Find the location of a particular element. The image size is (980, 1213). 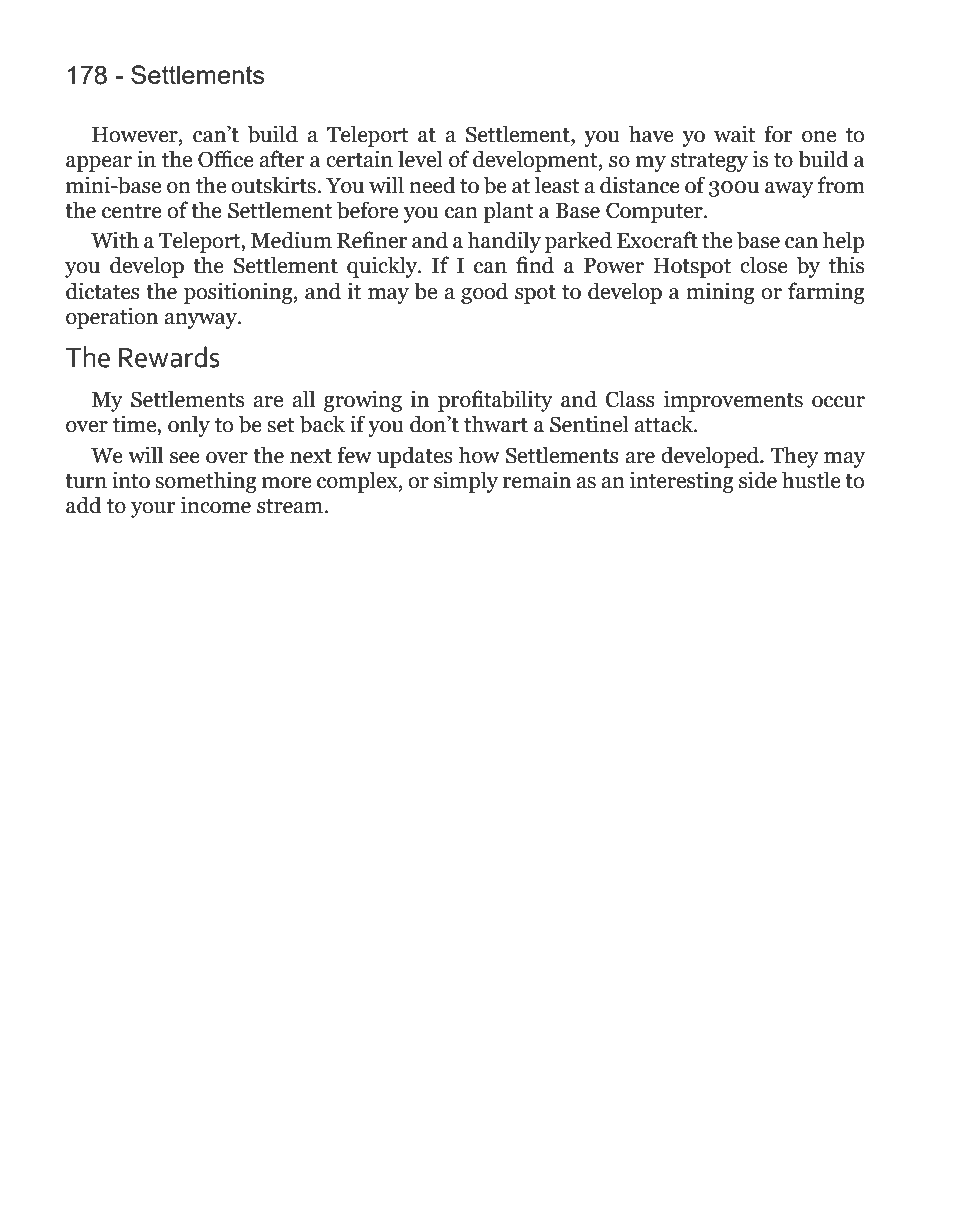

wait is located at coordinates (735, 134).
